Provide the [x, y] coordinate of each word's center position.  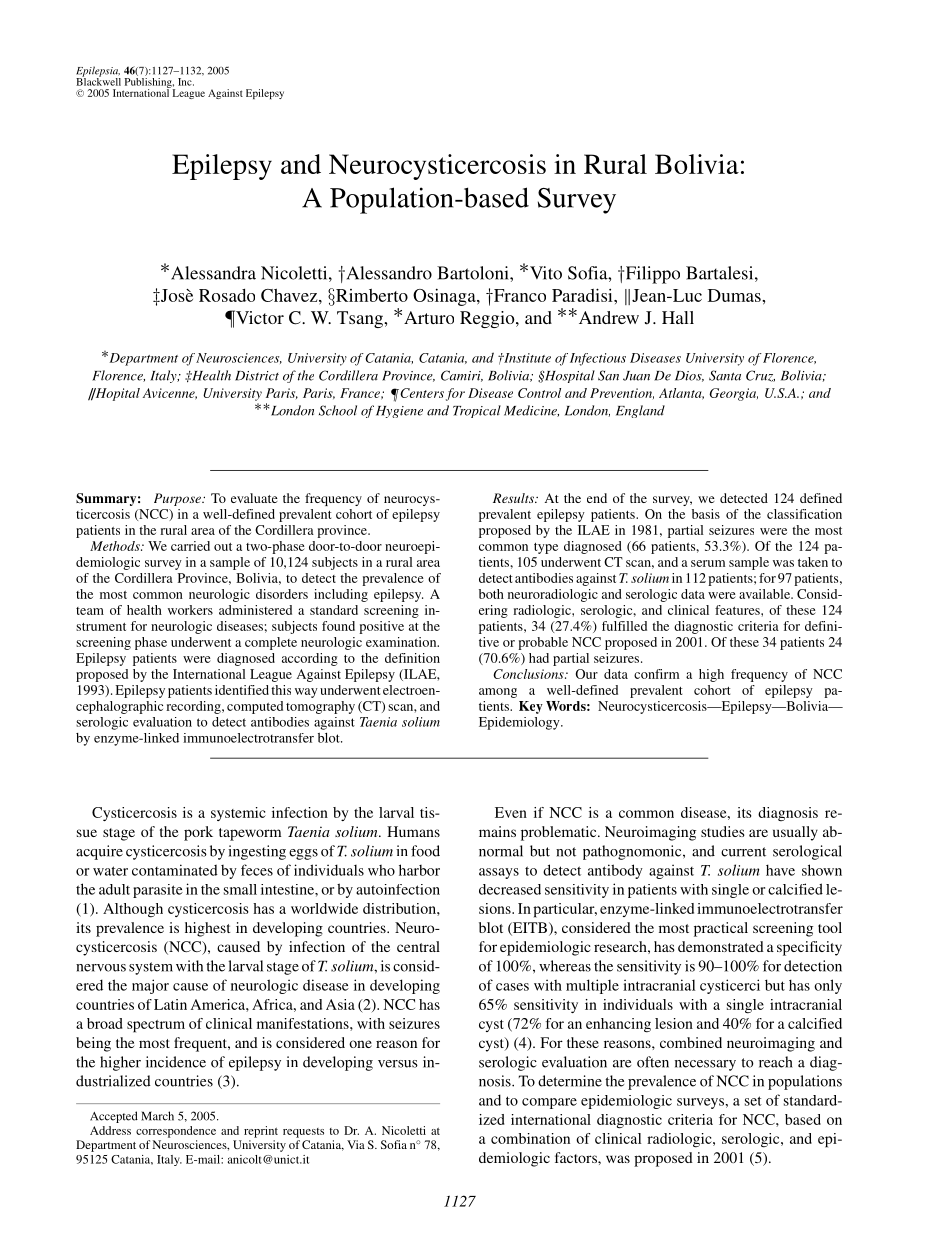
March [157, 1116]
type [546, 548]
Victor [259, 317]
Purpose [178, 499]
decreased [510, 889]
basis [706, 514]
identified [242, 690]
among [498, 693]
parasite [158, 891]
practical [721, 929]
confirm [656, 674]
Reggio [488, 319]
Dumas [735, 295]
